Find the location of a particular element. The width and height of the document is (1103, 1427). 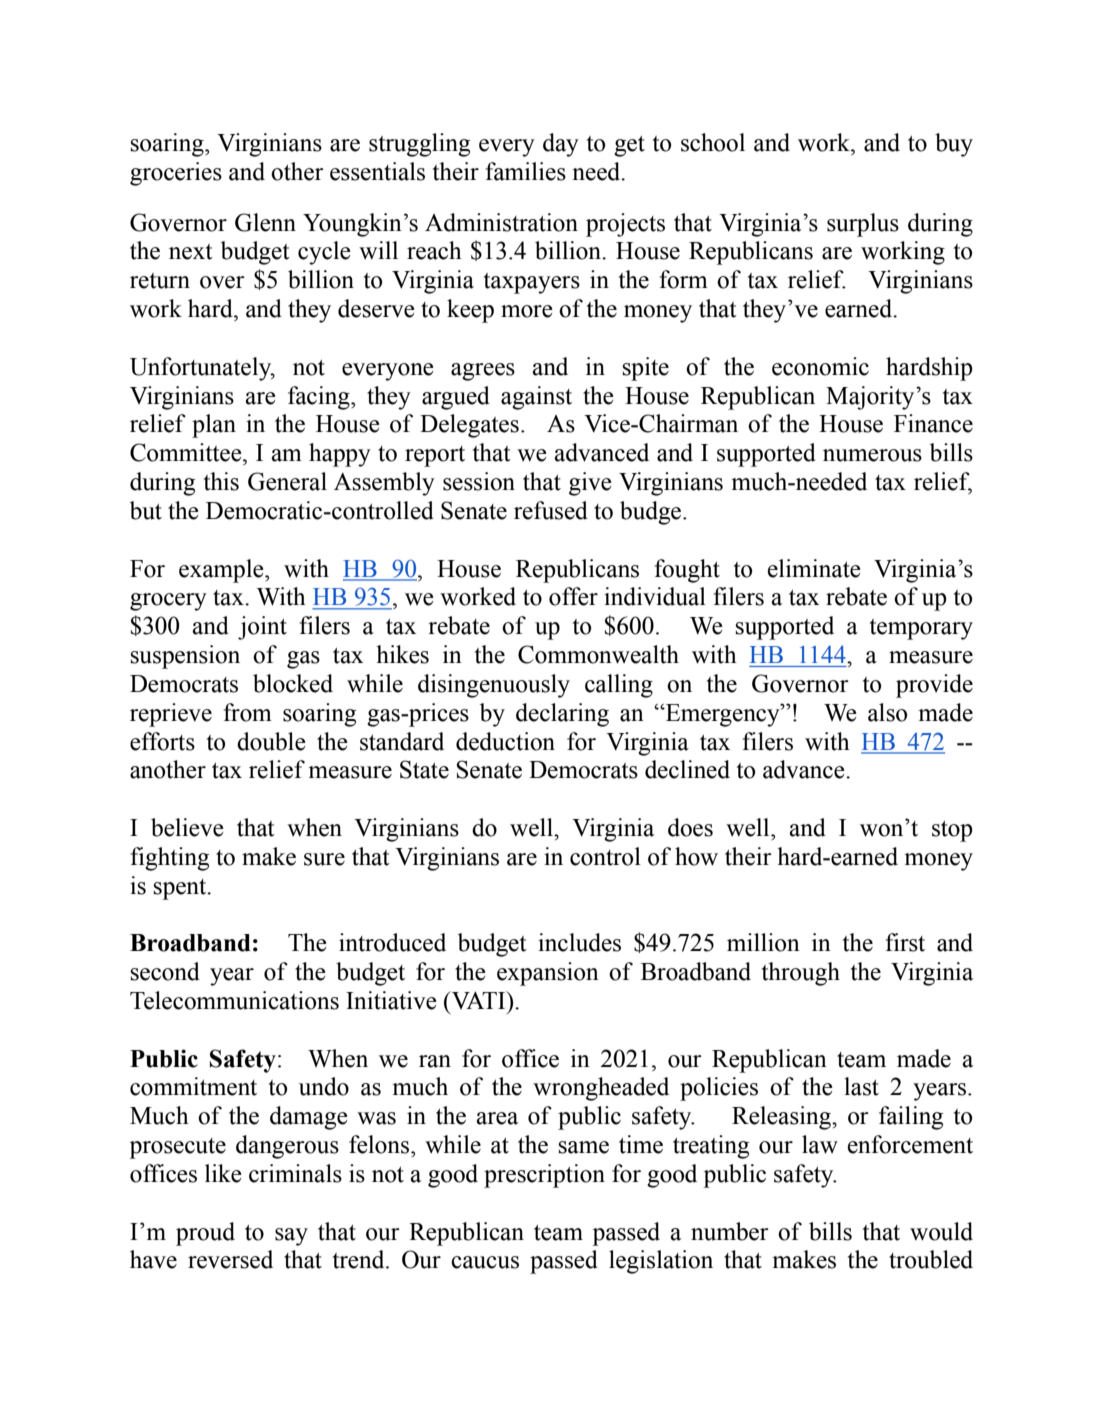

against is located at coordinates (536, 398).
